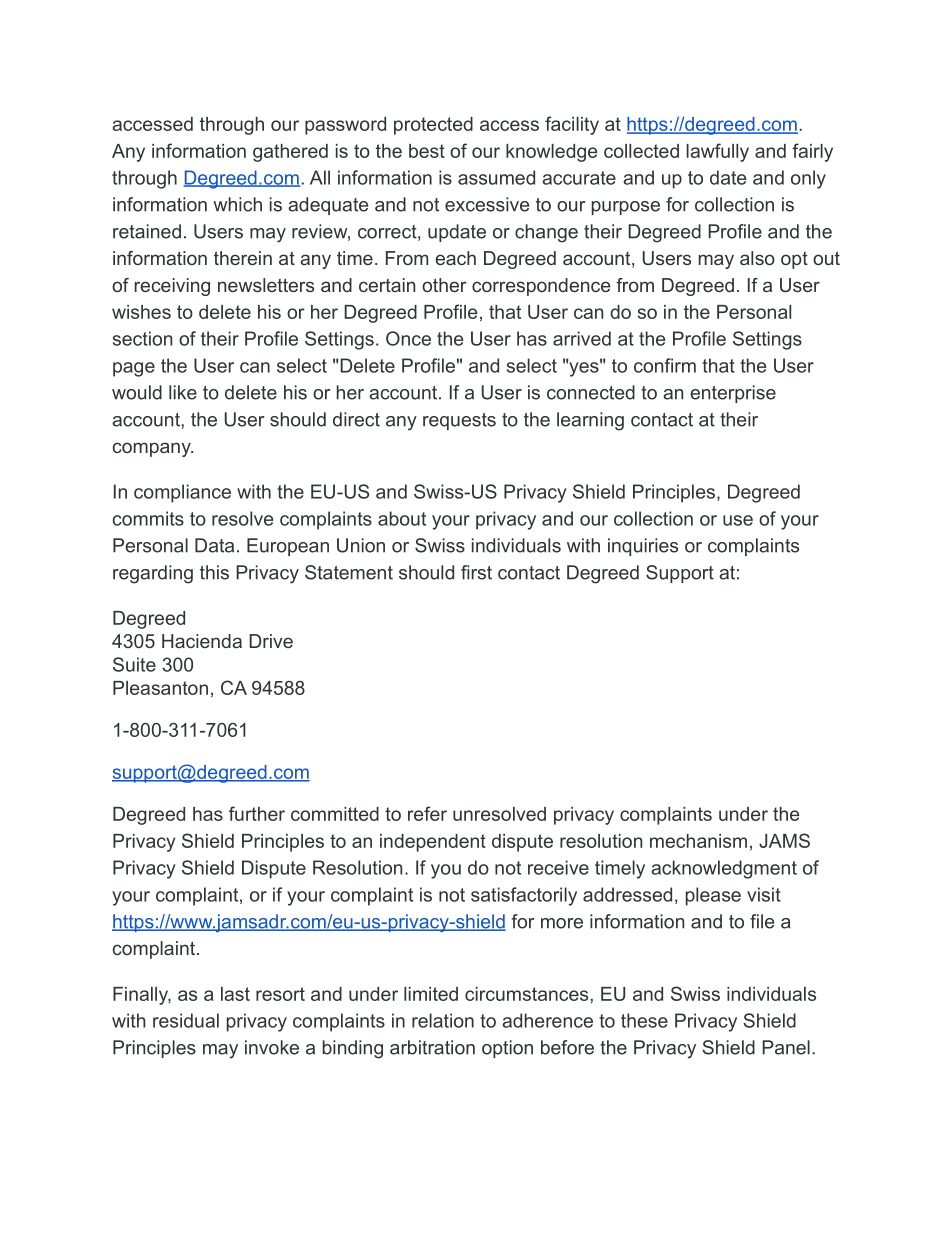 The image size is (952, 1233). I want to click on residual, so click(186, 1020).
